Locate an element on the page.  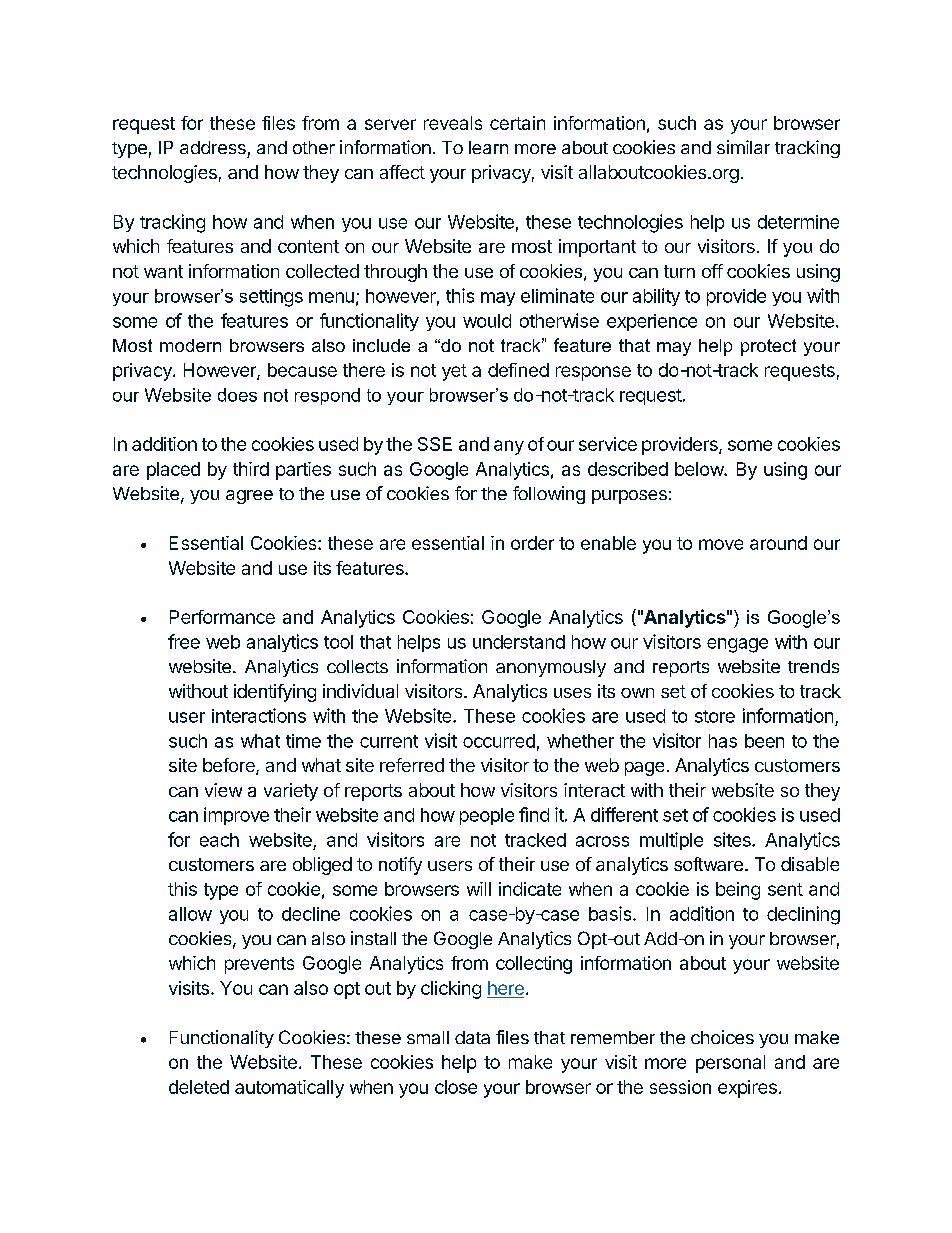
data is located at coordinates (472, 1037).
